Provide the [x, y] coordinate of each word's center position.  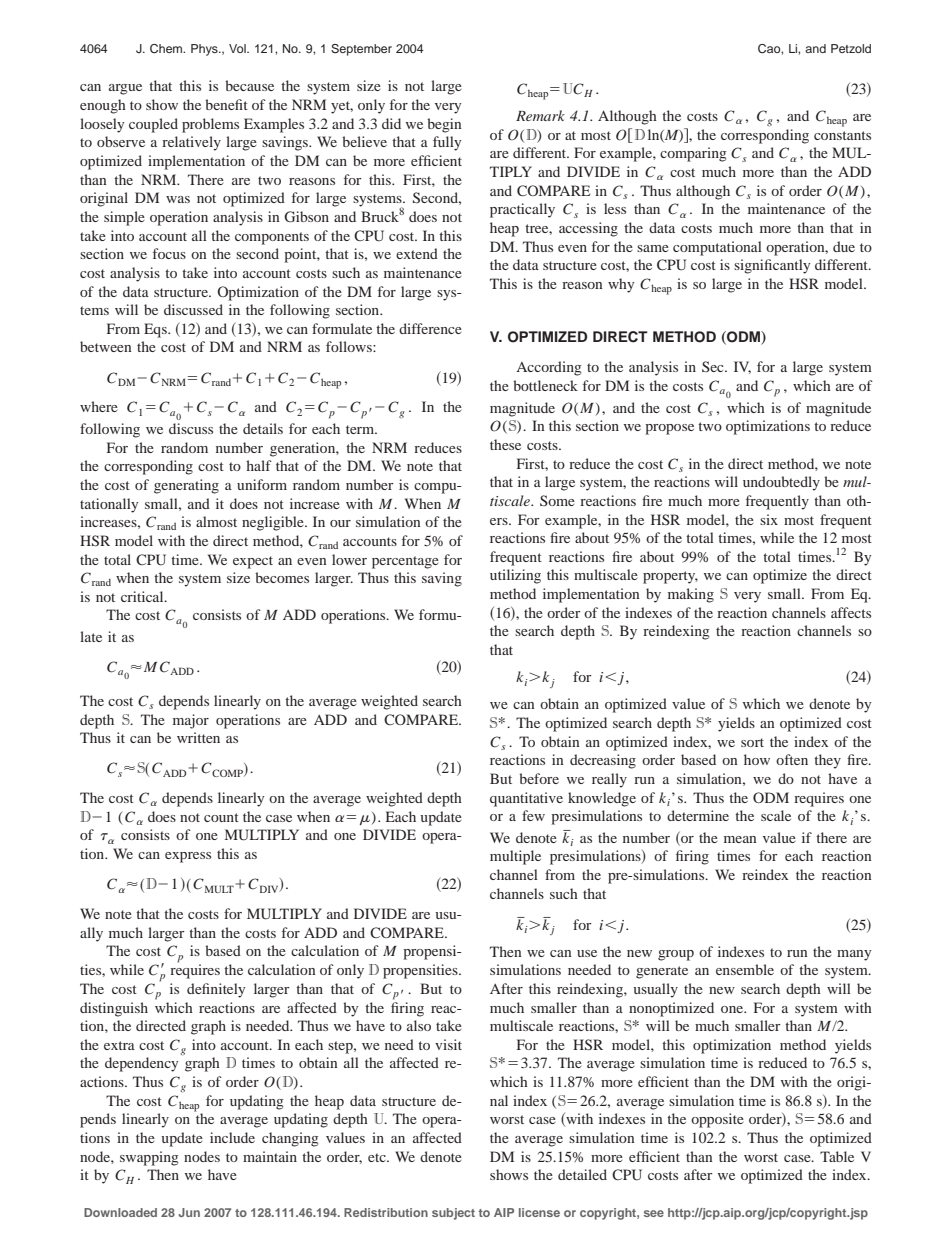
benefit [226, 104]
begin [444, 125]
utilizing [515, 576]
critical [143, 596]
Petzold [851, 48]
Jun [189, 1212]
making [691, 595]
